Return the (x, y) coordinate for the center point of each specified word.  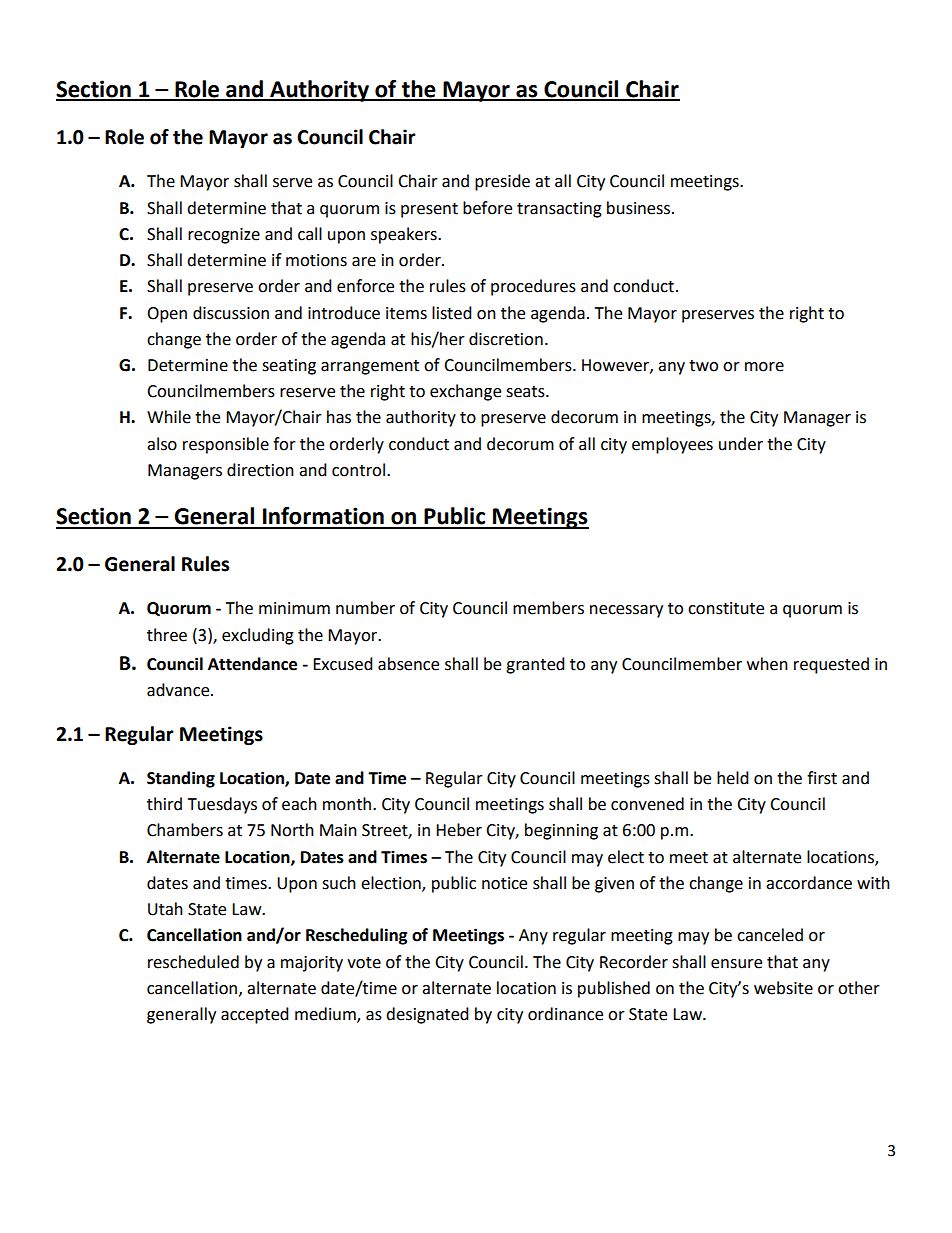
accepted (255, 1015)
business (640, 208)
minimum (294, 608)
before (487, 208)
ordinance (565, 1014)
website (783, 988)
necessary (626, 611)
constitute (726, 608)
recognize (224, 236)
